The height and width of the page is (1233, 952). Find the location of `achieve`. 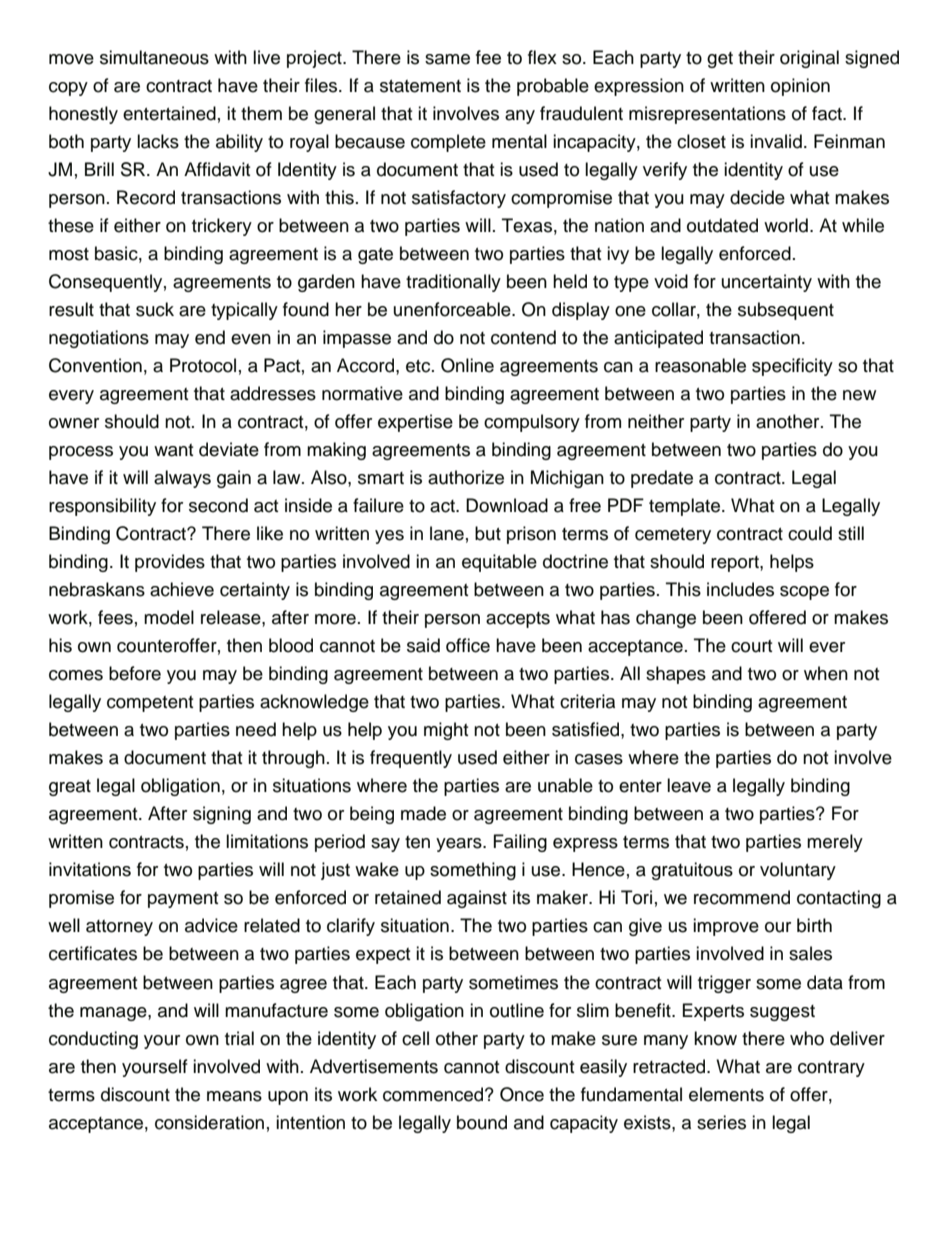

achieve is located at coordinates (182, 589).
